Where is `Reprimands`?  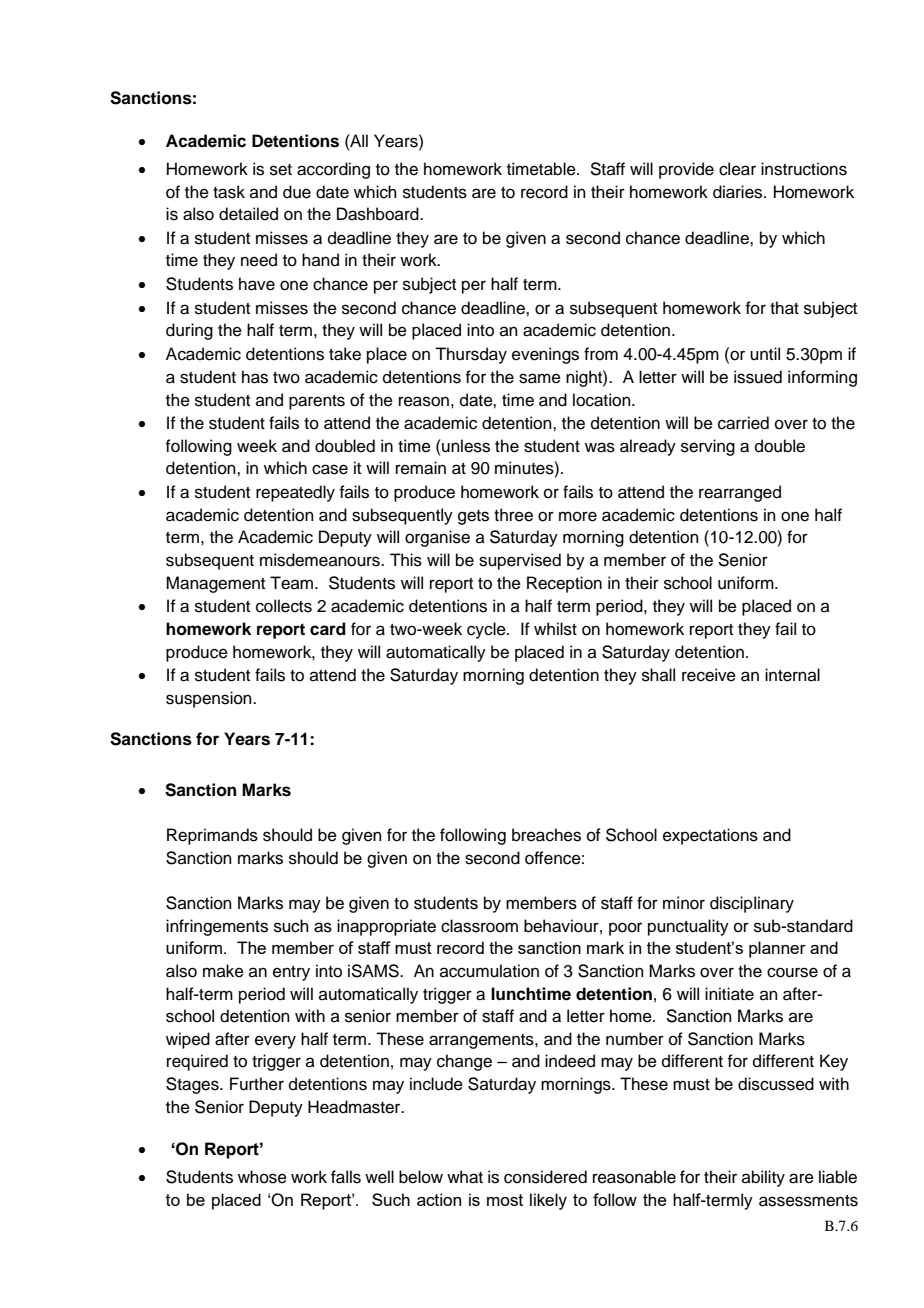 Reprimands is located at coordinates (212, 836).
